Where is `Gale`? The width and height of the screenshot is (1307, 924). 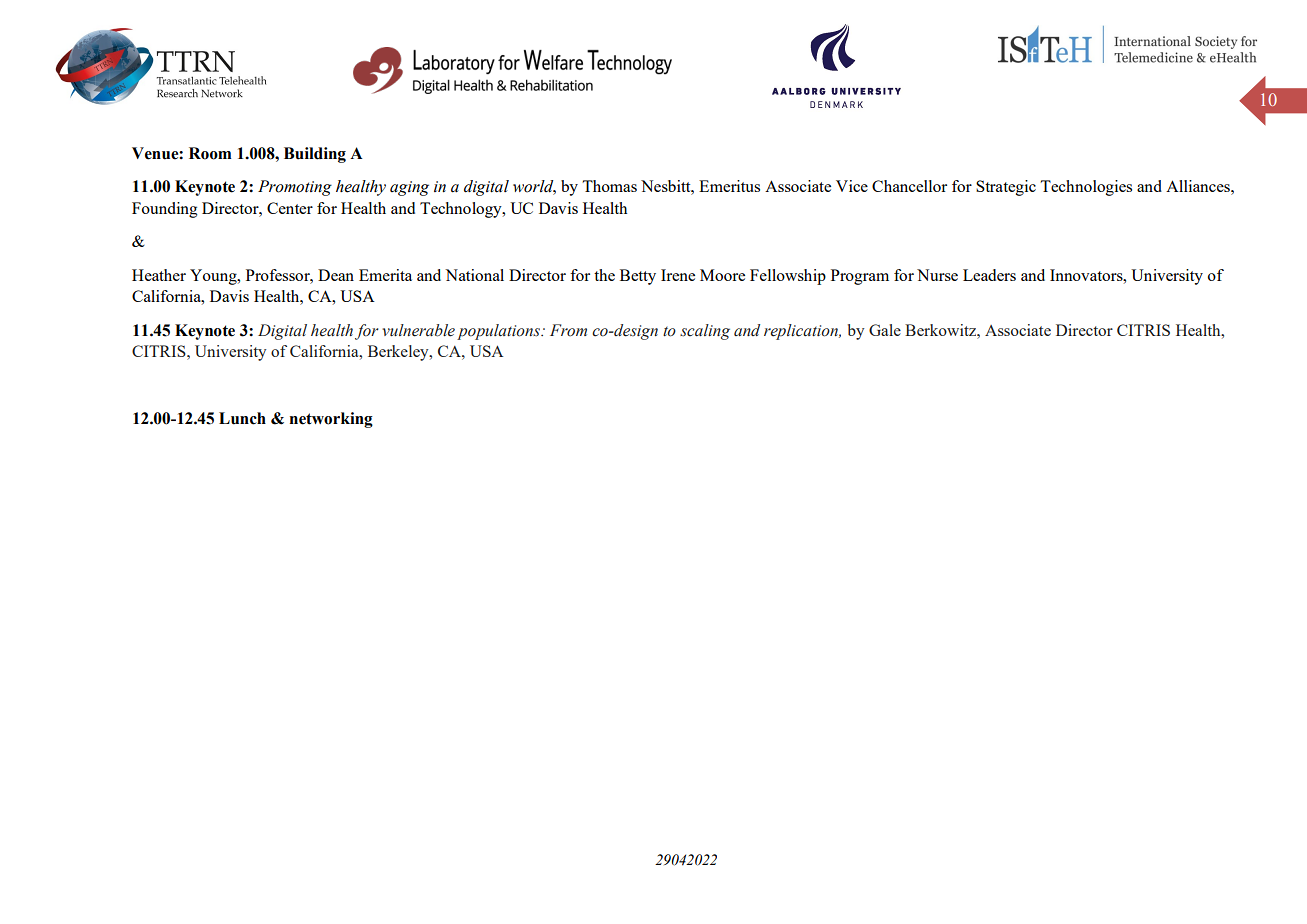 Gale is located at coordinates (885, 330).
